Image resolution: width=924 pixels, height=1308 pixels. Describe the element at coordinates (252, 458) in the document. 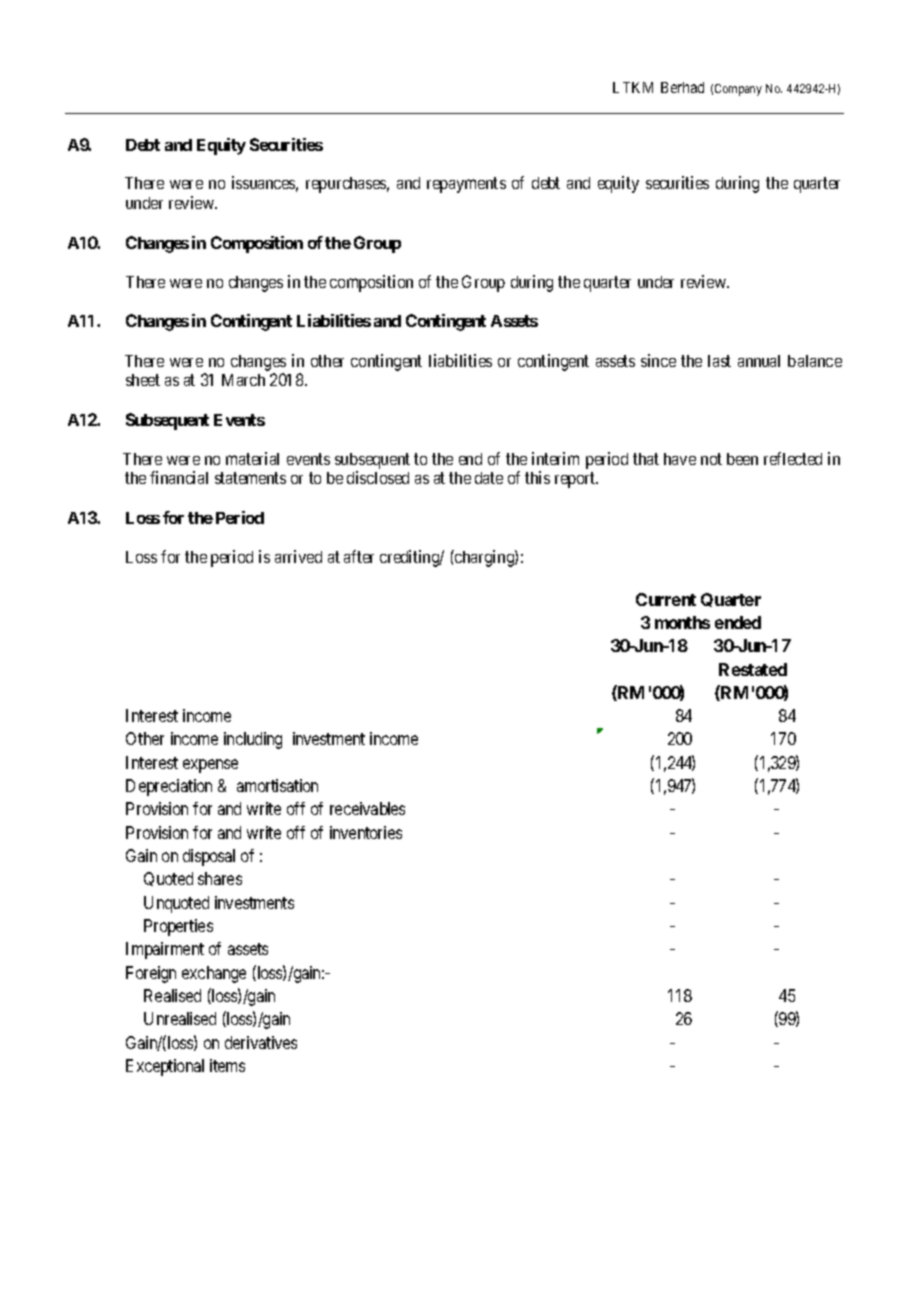

I see `material` at that location.
